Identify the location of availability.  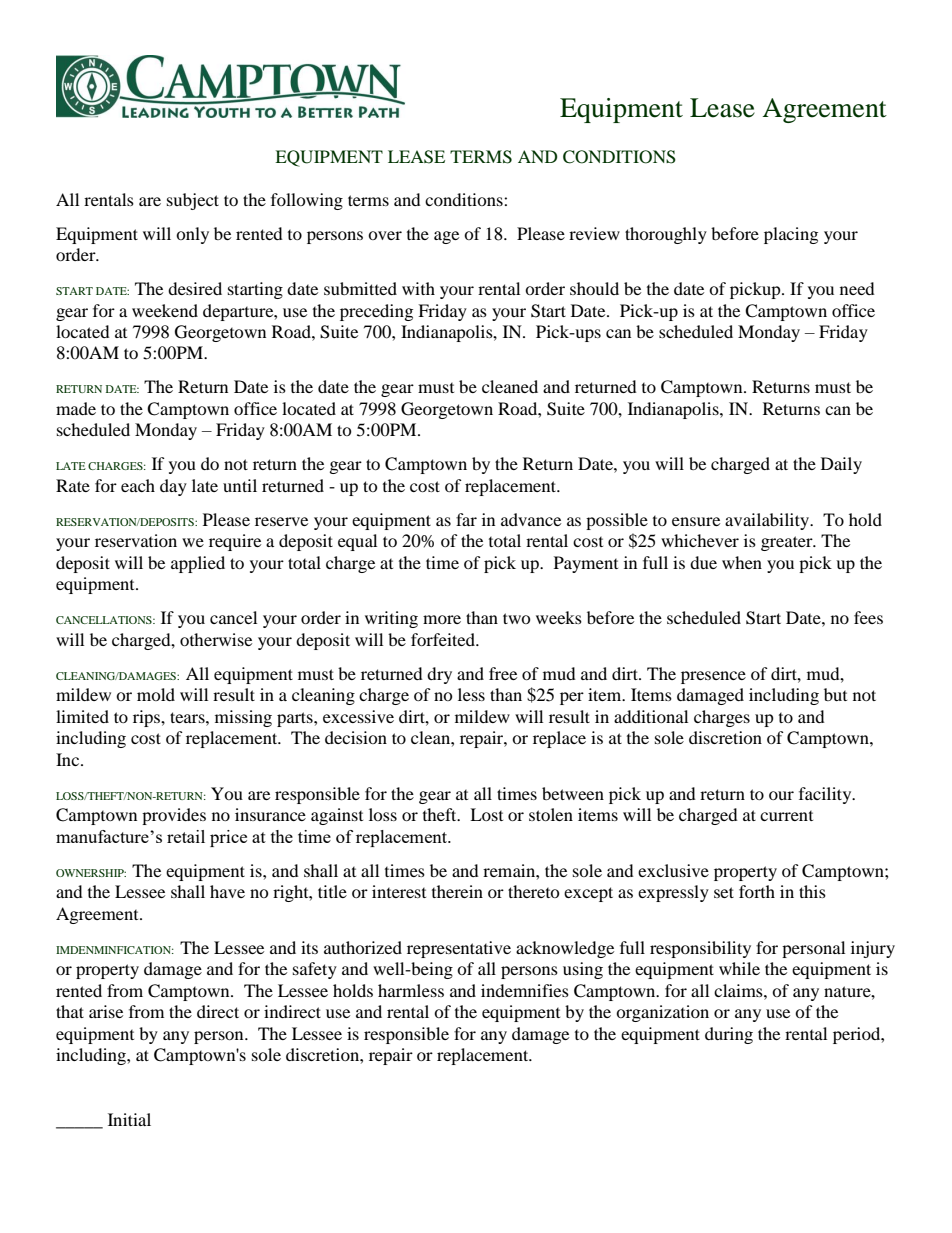
(768, 521).
